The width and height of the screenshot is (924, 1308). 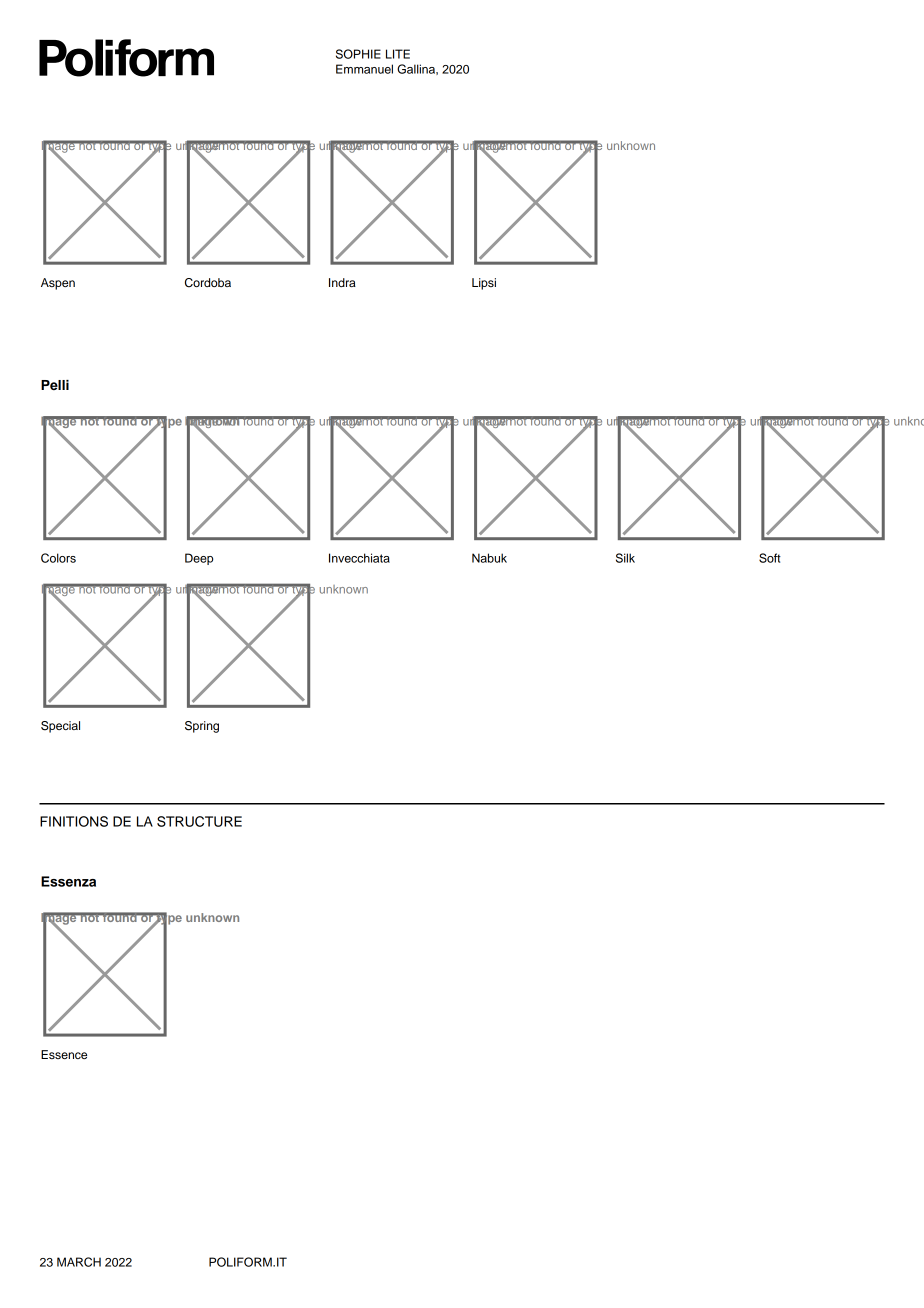 I want to click on Essence, so click(x=64, y=1054).
